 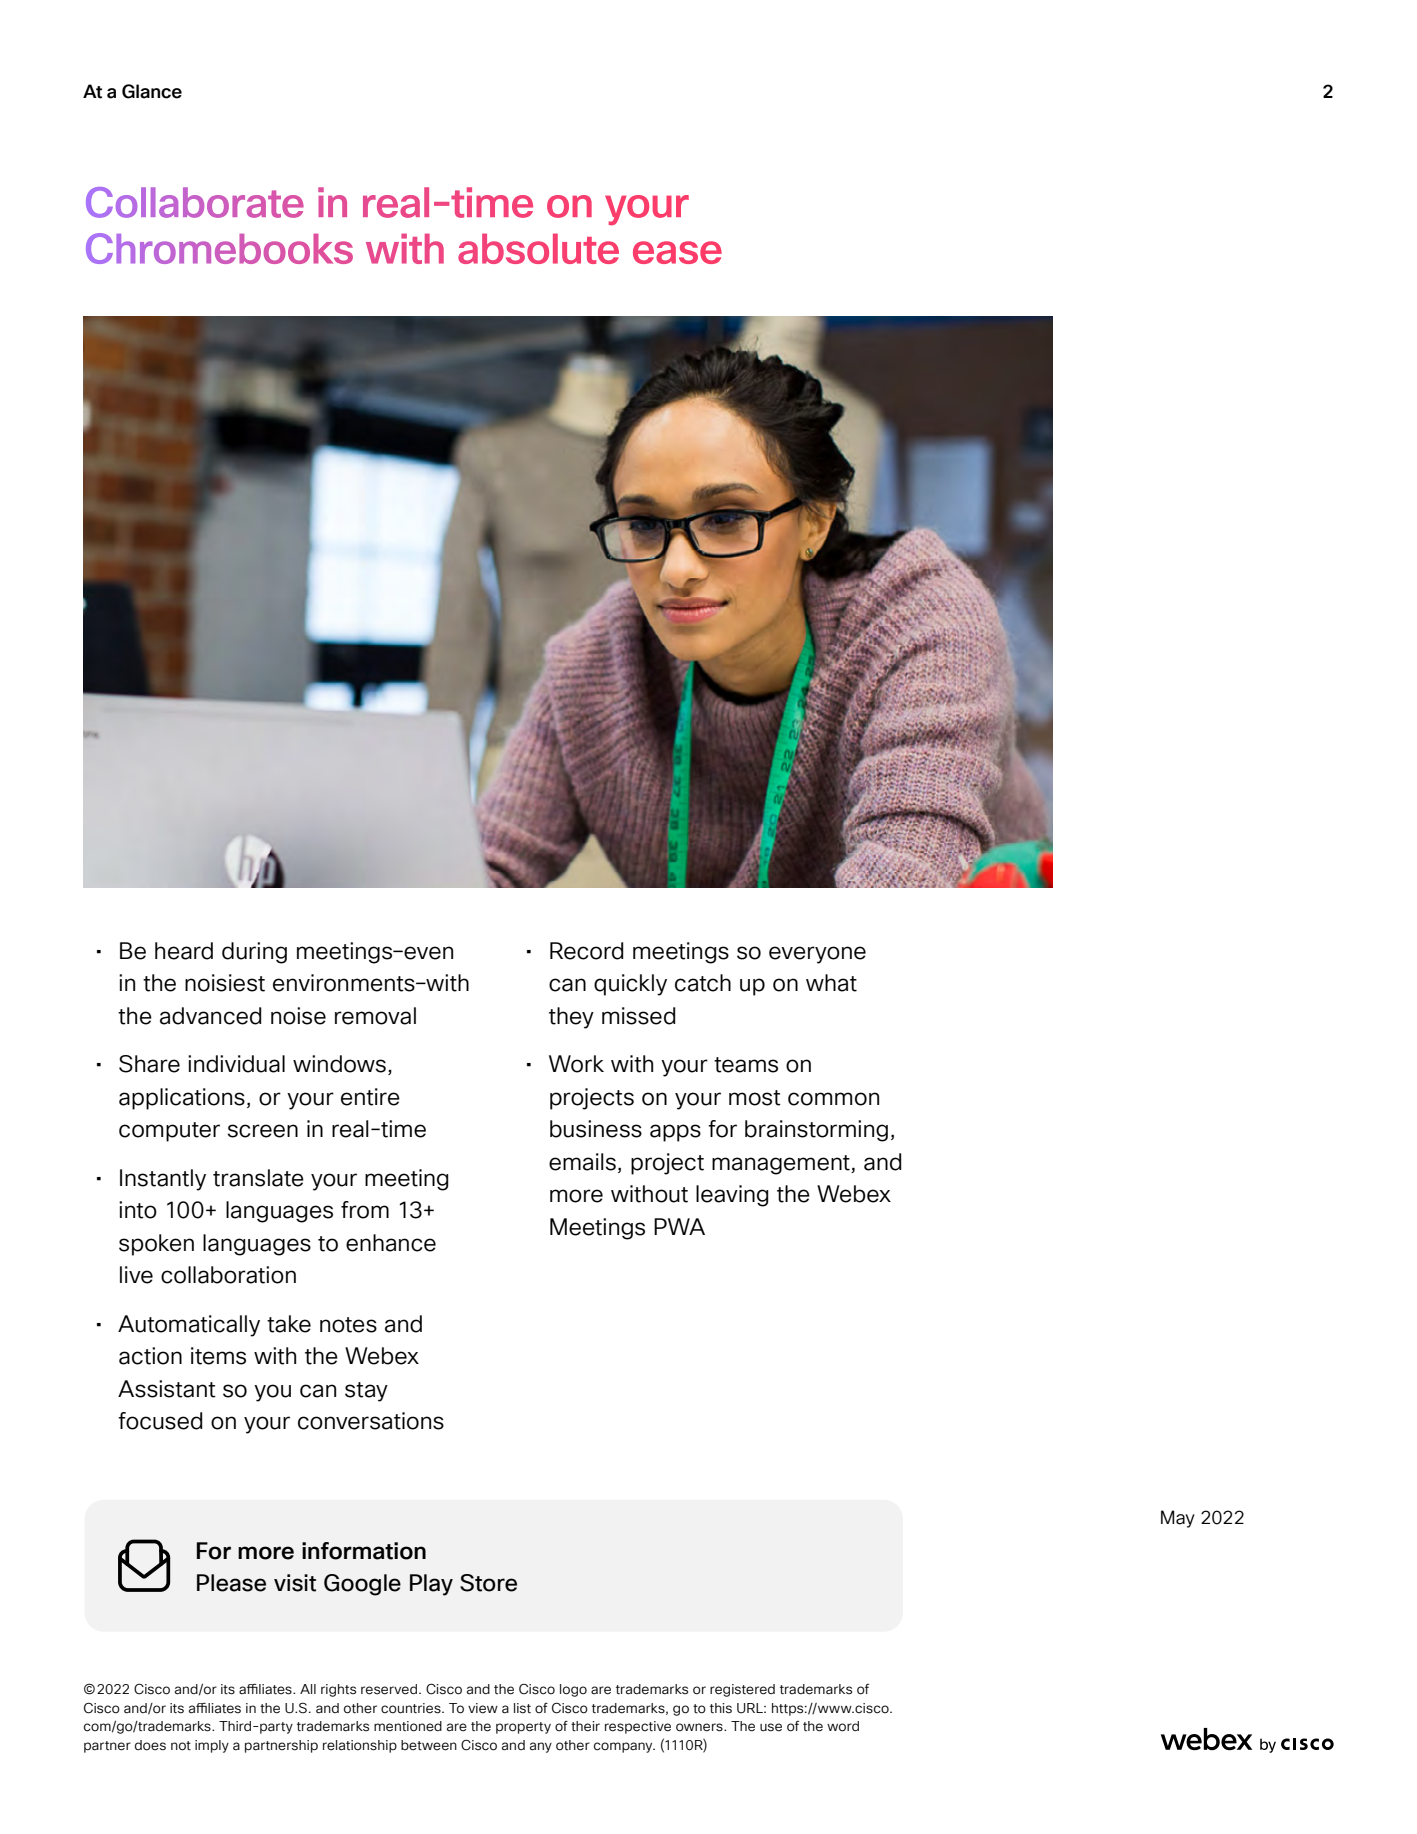 What do you see at coordinates (254, 953) in the screenshot?
I see `during` at bounding box center [254, 953].
